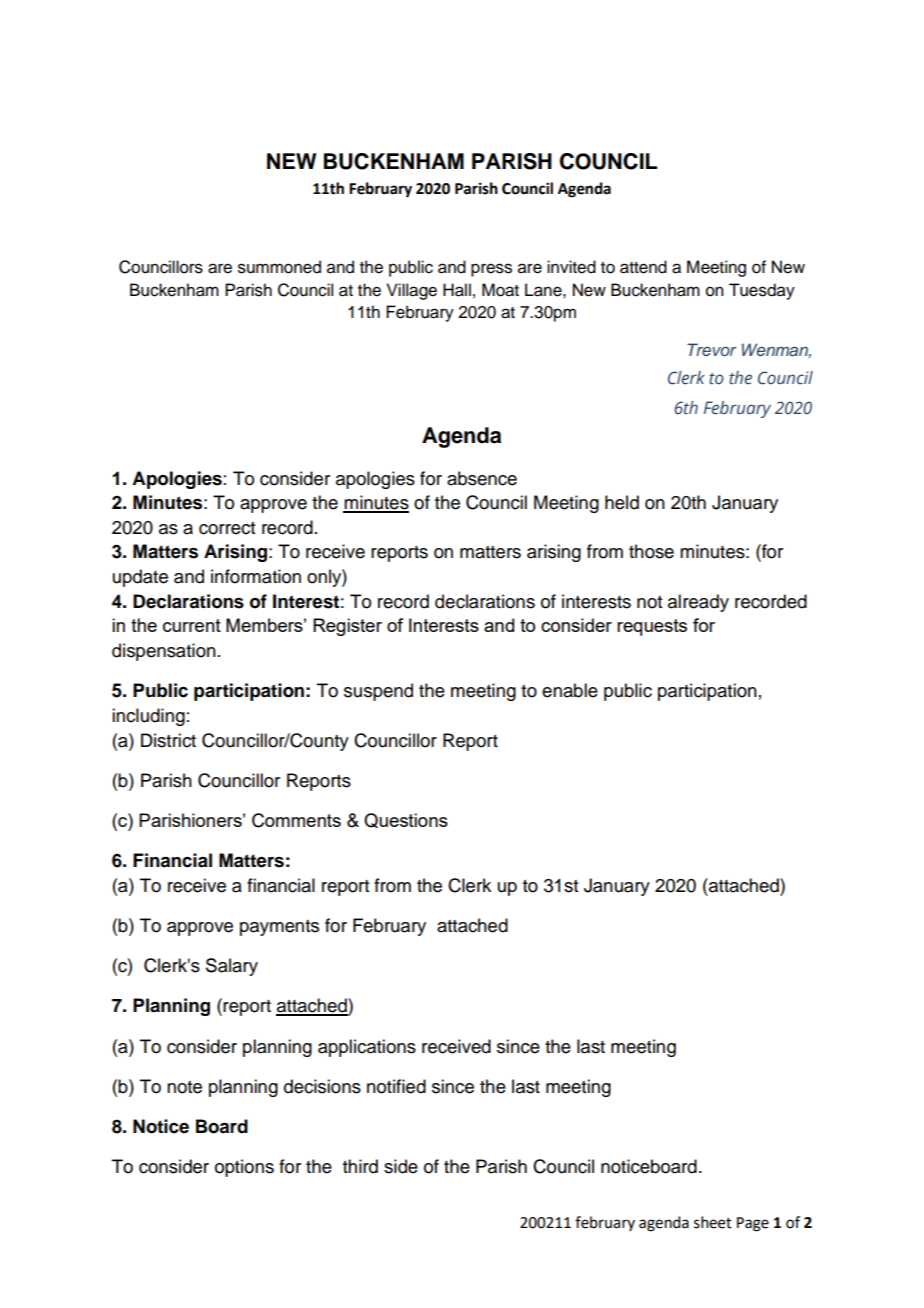  What do you see at coordinates (360, 1166) in the image?
I see `third` at bounding box center [360, 1166].
